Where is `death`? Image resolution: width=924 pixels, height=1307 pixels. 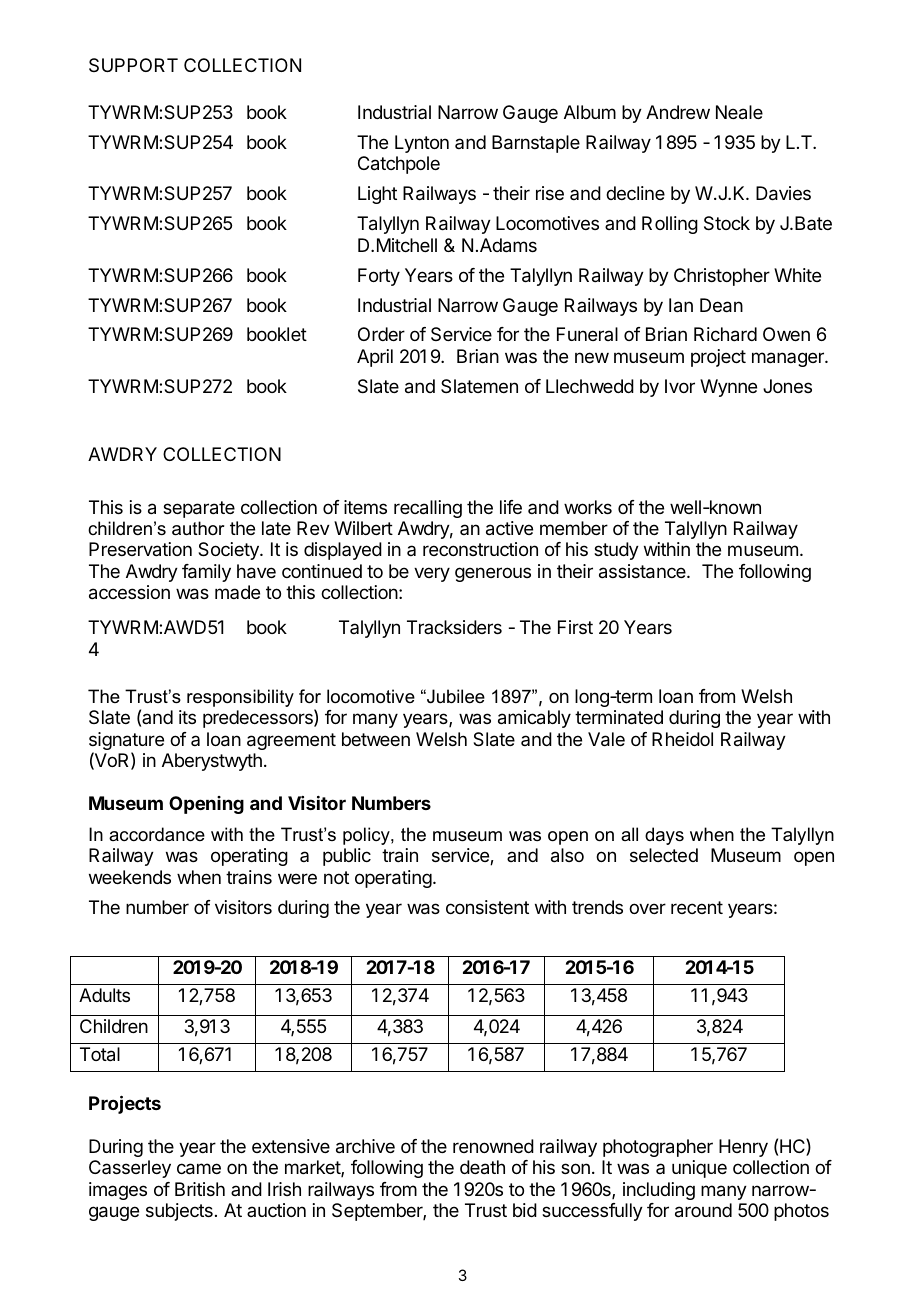 death is located at coordinates (482, 1167).
